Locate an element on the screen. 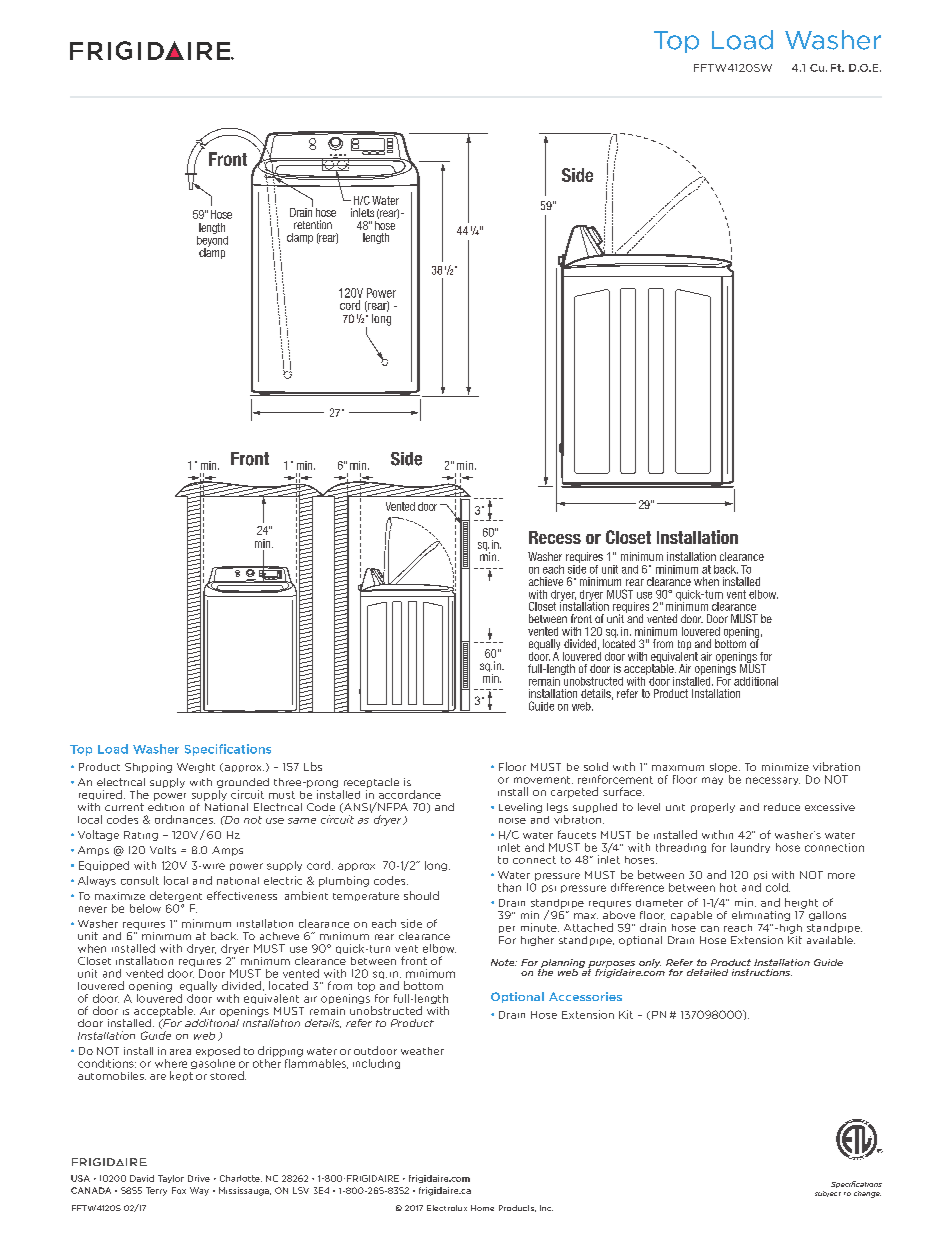  movement is located at coordinates (543, 780).
